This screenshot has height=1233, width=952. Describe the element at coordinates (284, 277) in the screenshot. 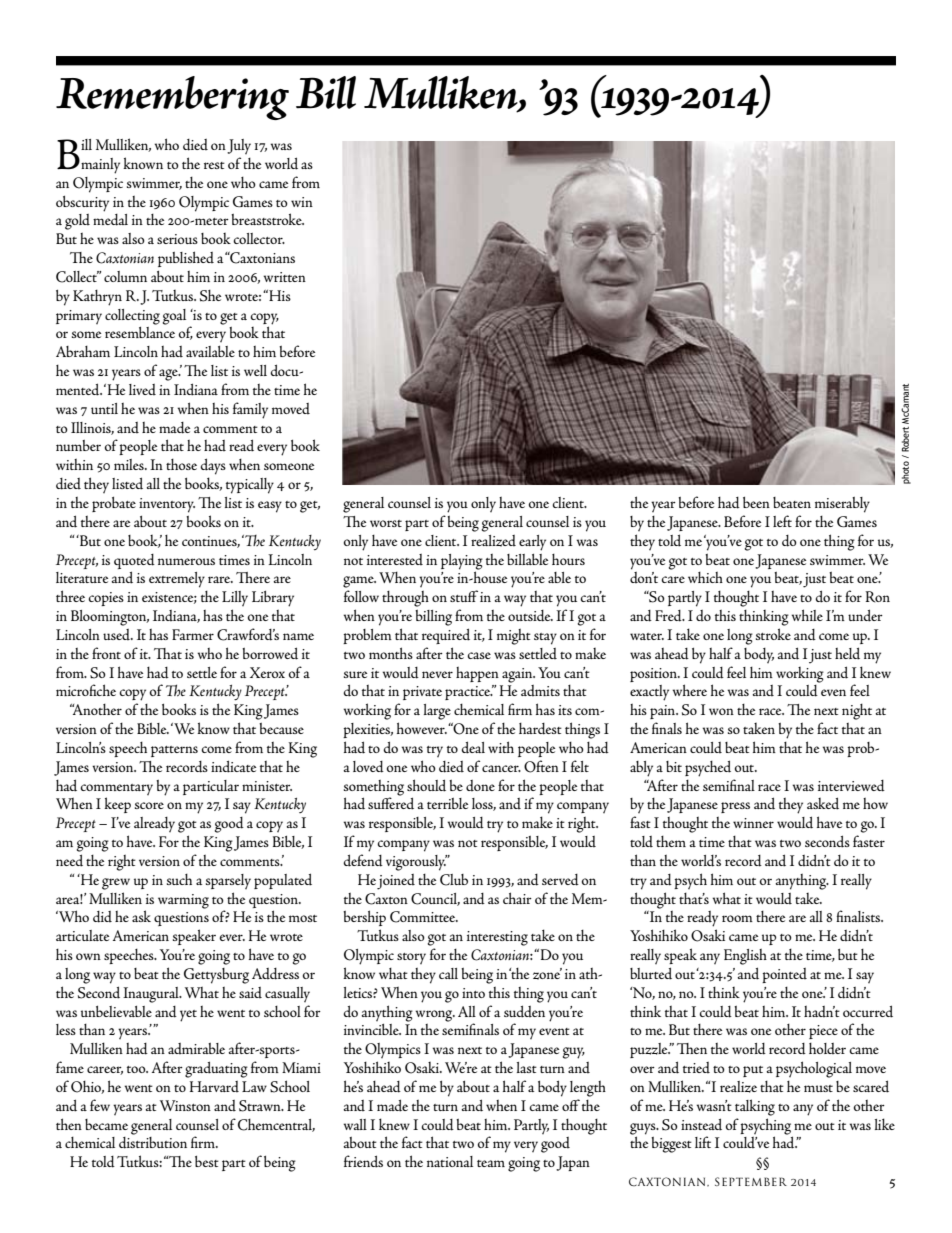

I see `written` at that location.
